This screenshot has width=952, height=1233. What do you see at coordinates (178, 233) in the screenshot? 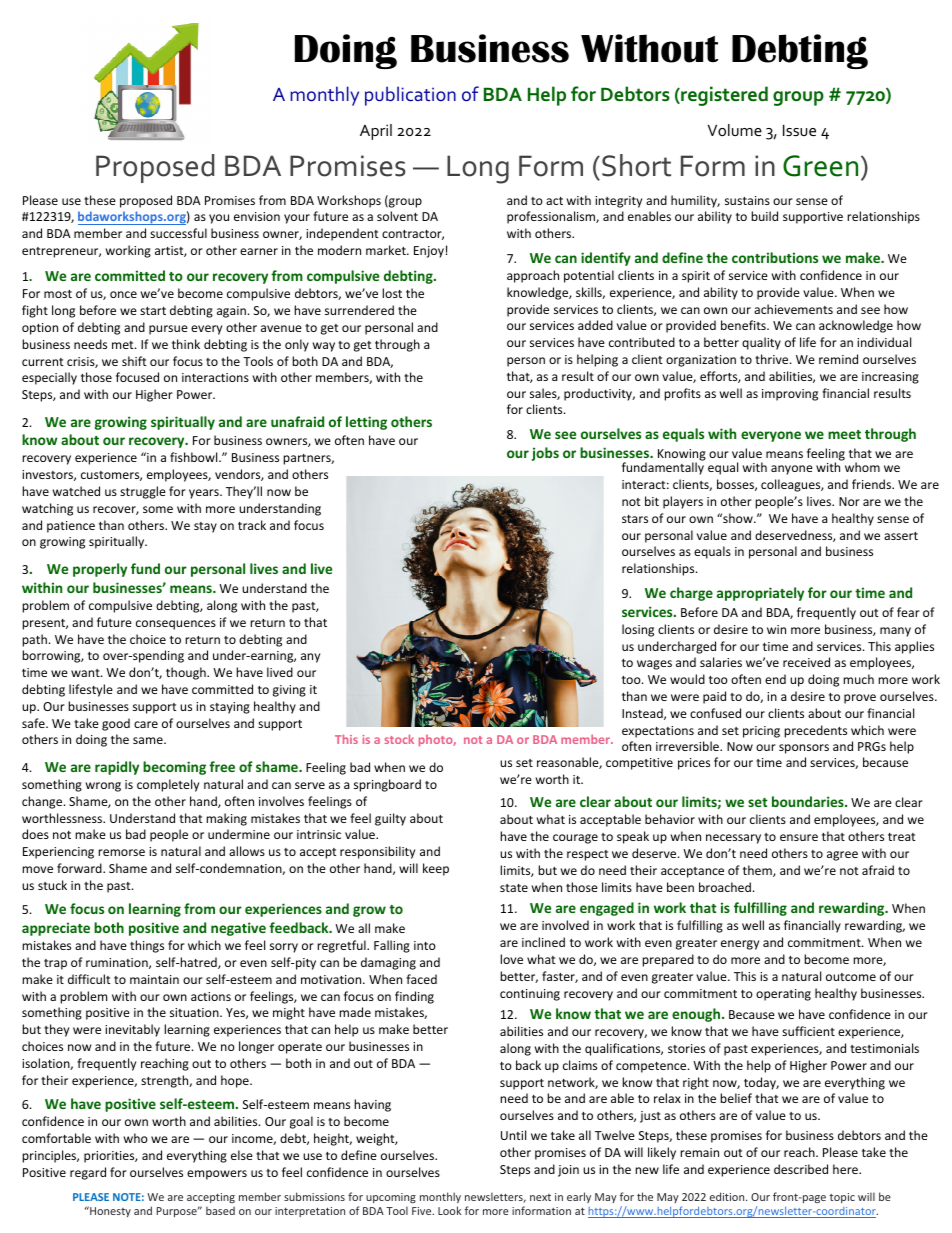
I see `successful` at bounding box center [178, 233].
